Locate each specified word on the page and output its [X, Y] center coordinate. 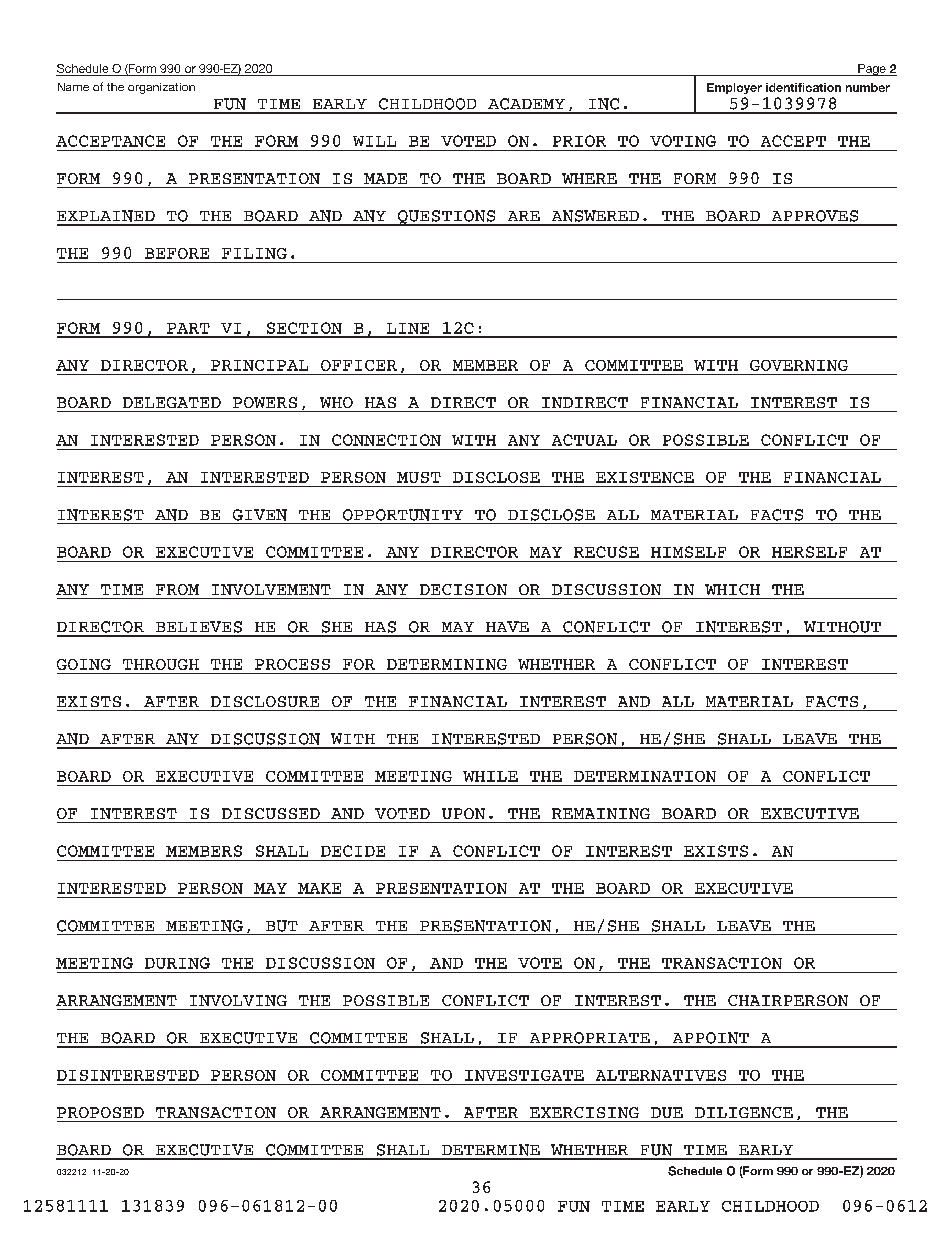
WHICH [732, 589]
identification [803, 87]
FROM [177, 589]
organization [161, 88]
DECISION [463, 589]
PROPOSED [100, 1112]
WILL [374, 141]
